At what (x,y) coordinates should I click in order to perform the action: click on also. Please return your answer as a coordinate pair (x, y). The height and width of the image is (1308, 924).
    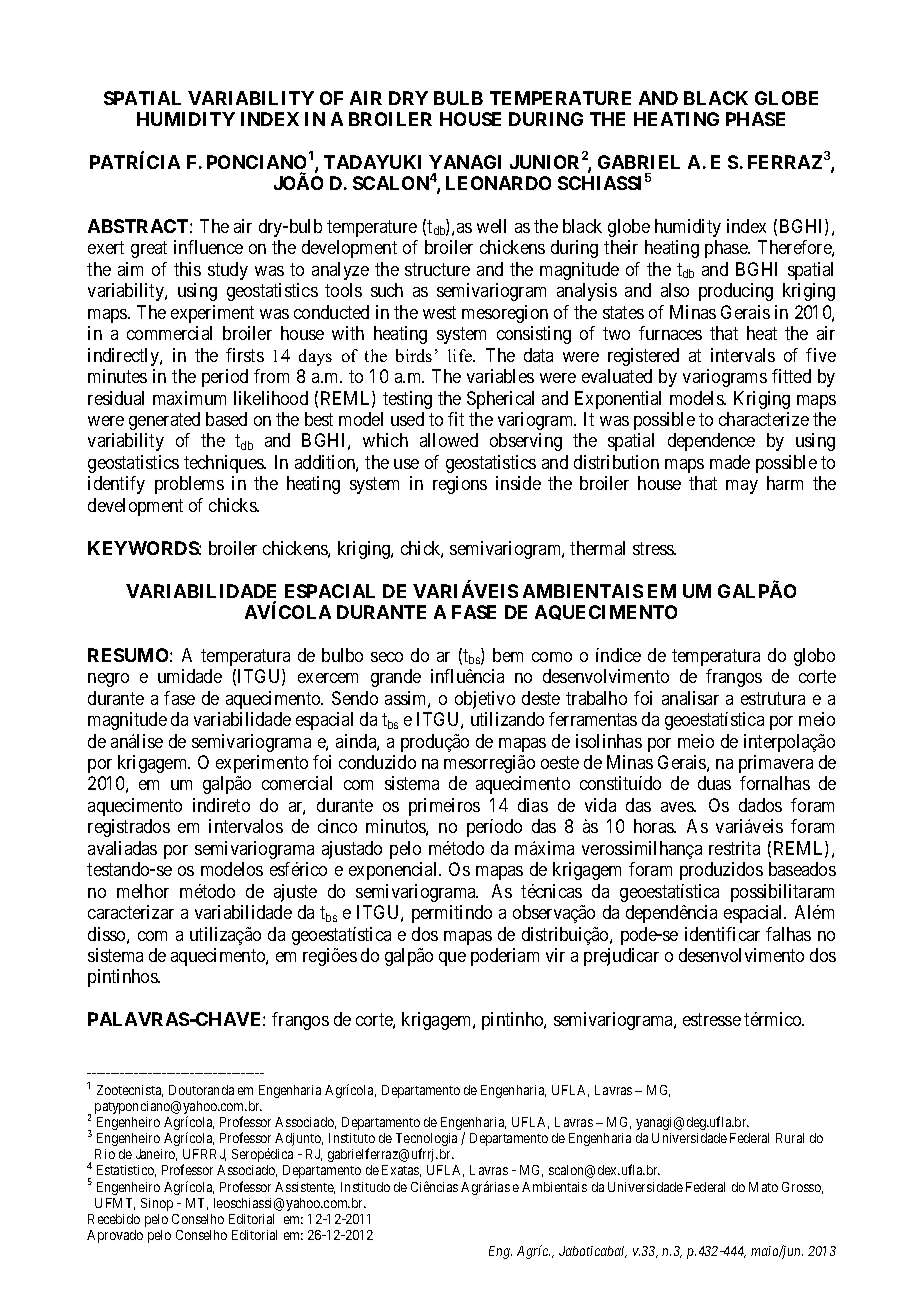
    Looking at the image, I should click on (675, 290).
